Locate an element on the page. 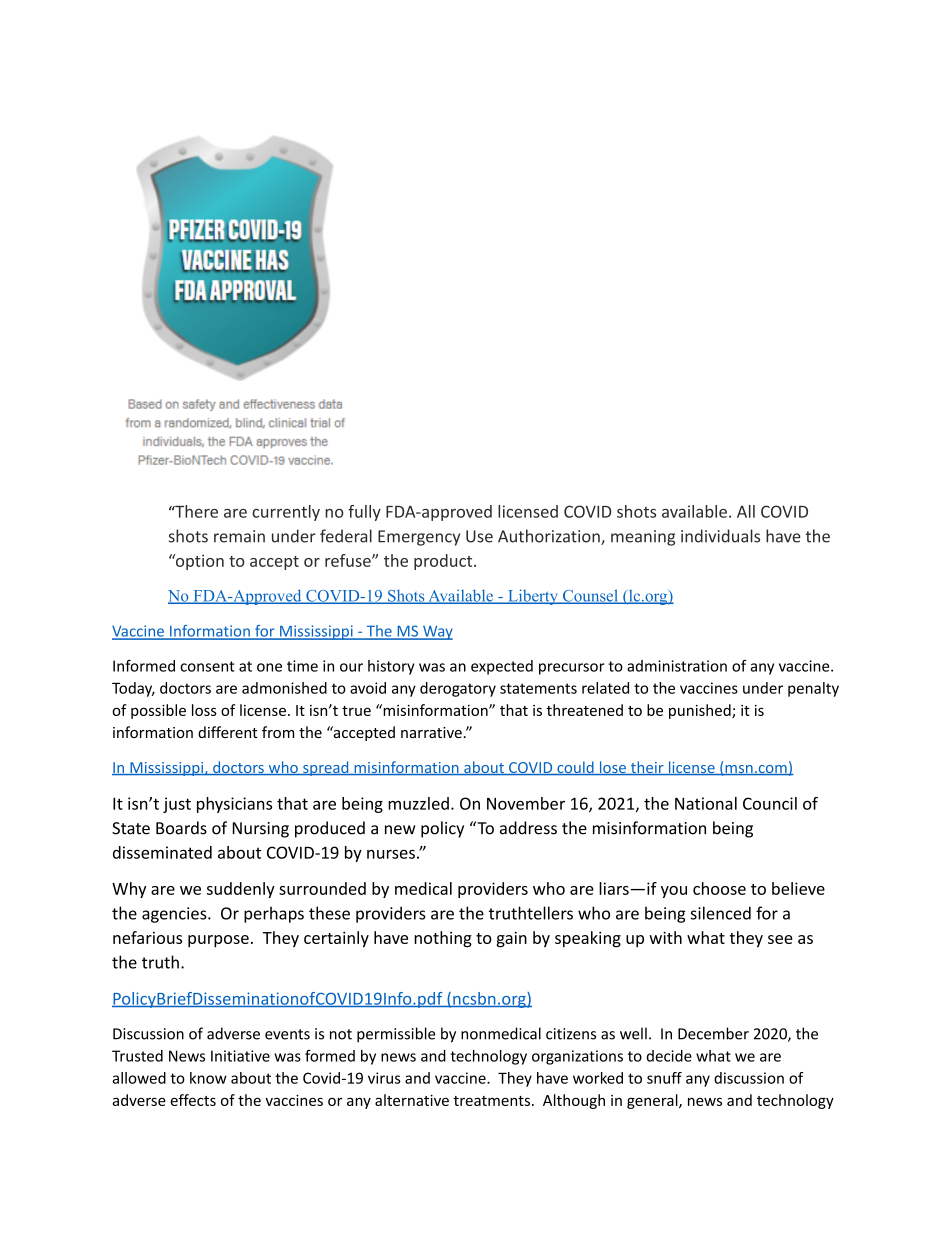  remain is located at coordinates (239, 536).
